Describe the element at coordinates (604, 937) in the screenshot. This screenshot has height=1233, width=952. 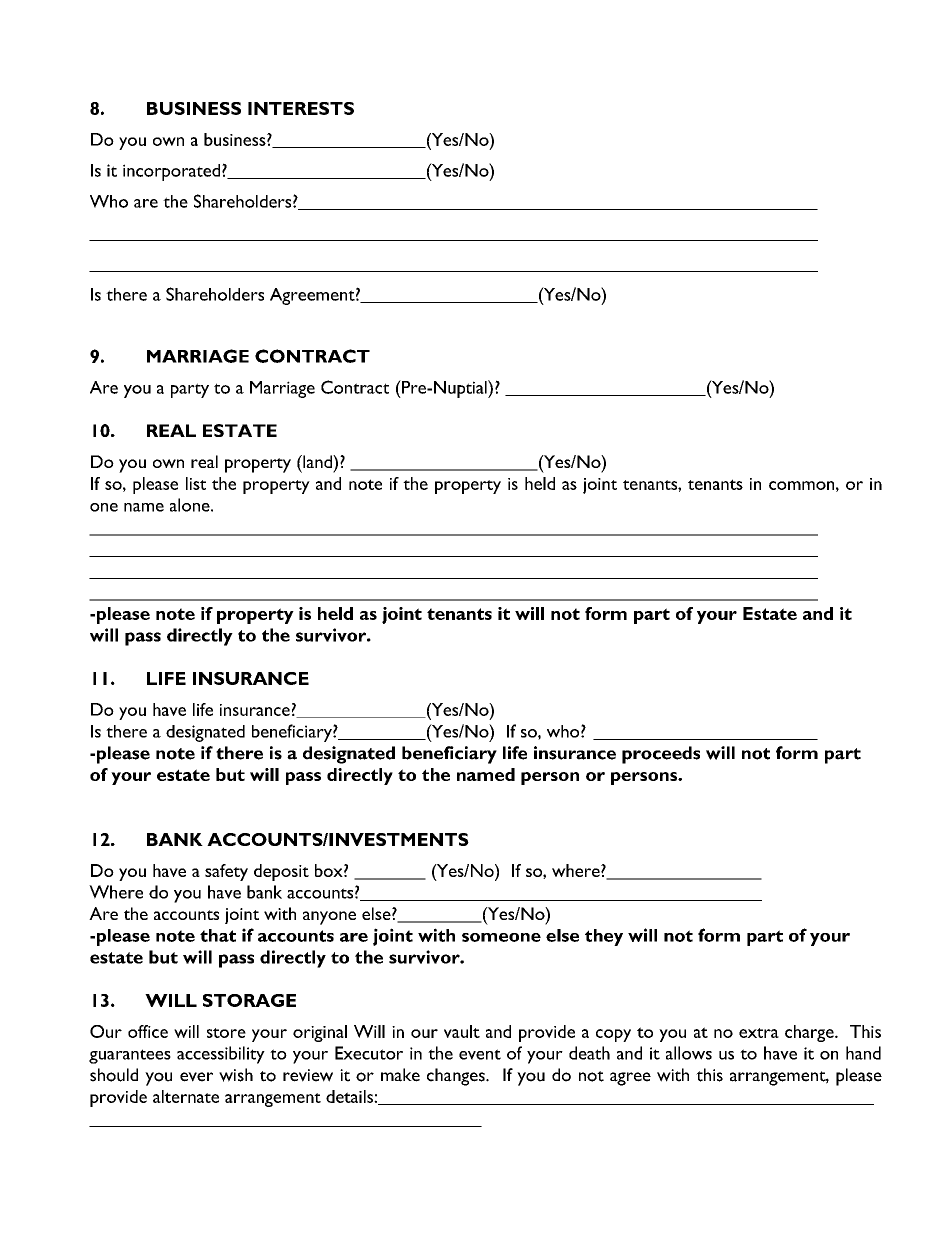
I see `they` at that location.
